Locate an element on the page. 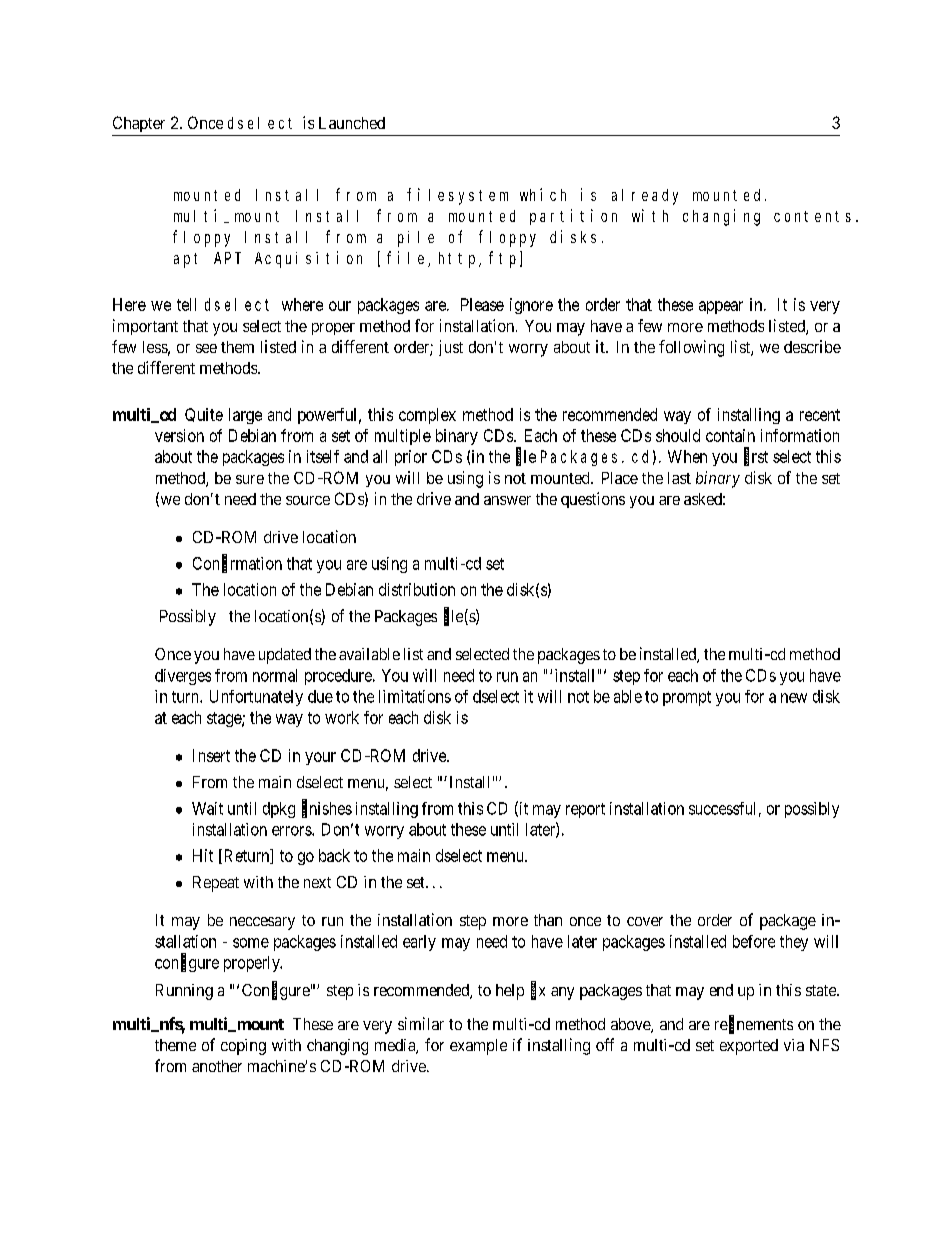 The height and width of the page is (1233, 952). distribution is located at coordinates (417, 589).
